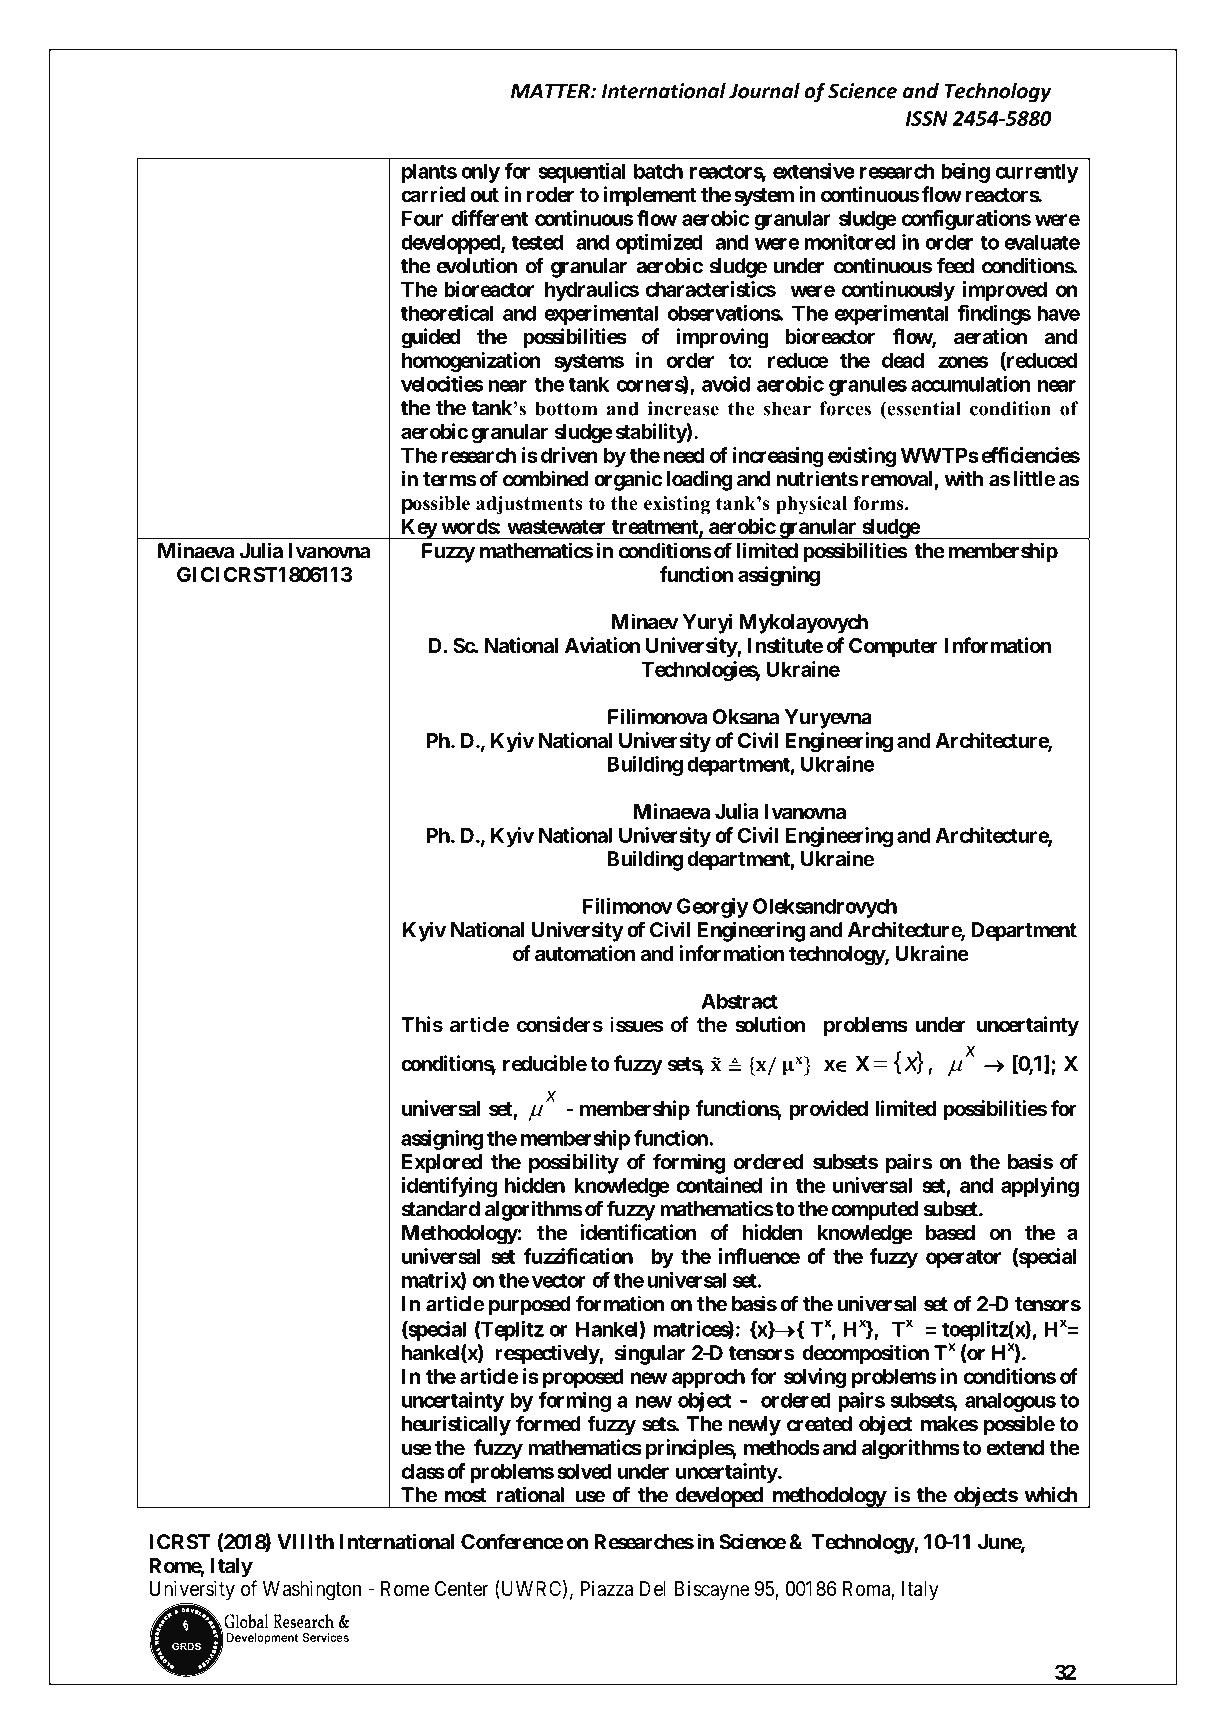 The height and width of the document is (1734, 1226). I want to click on Center, so click(461, 1588).
